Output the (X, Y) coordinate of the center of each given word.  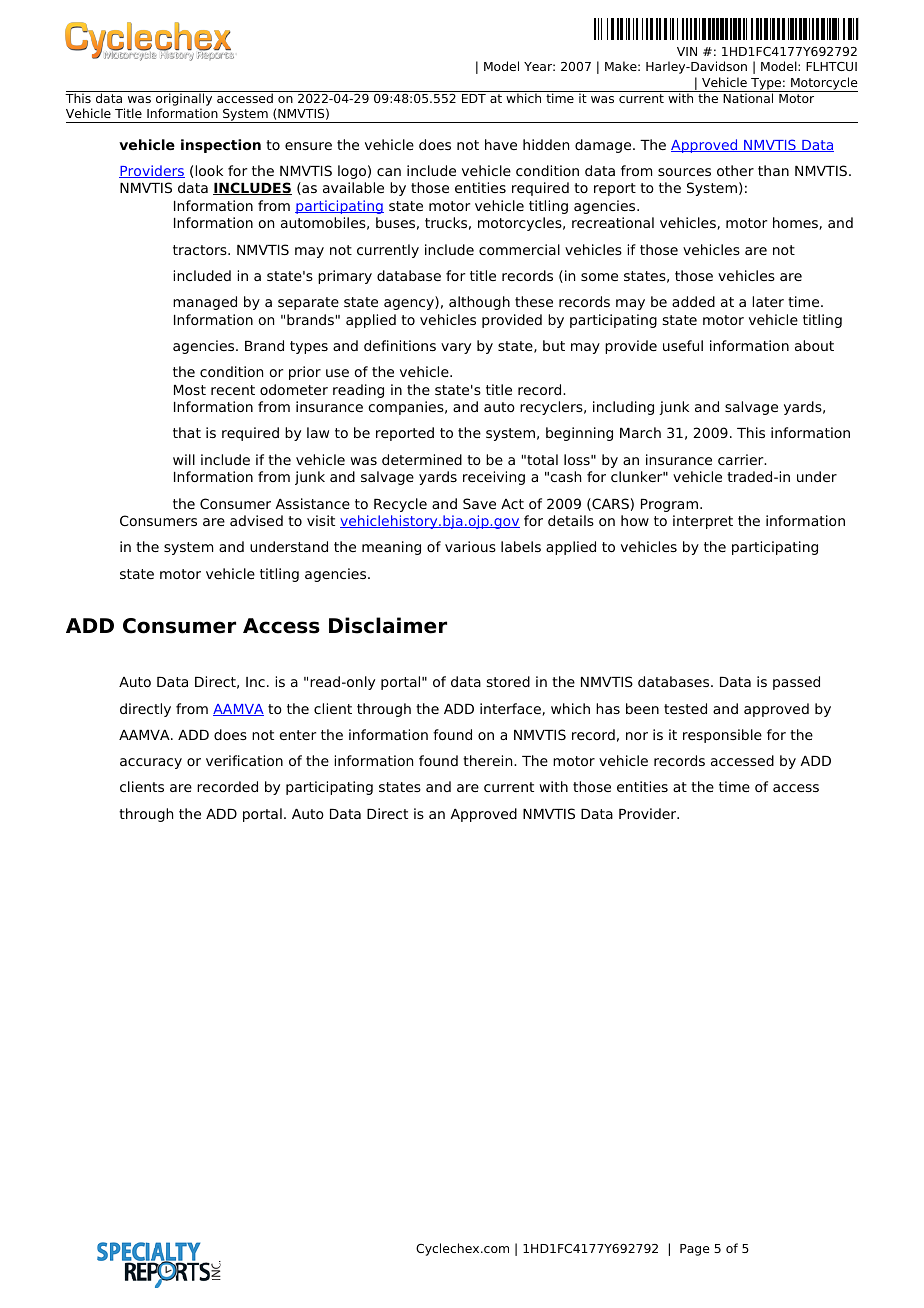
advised (256, 520)
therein (489, 760)
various (470, 546)
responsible (722, 736)
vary (456, 348)
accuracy (151, 763)
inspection (221, 146)
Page (695, 1250)
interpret (703, 522)
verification (244, 760)
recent (233, 390)
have (501, 144)
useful (683, 345)
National (748, 97)
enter (297, 735)
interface (511, 709)
